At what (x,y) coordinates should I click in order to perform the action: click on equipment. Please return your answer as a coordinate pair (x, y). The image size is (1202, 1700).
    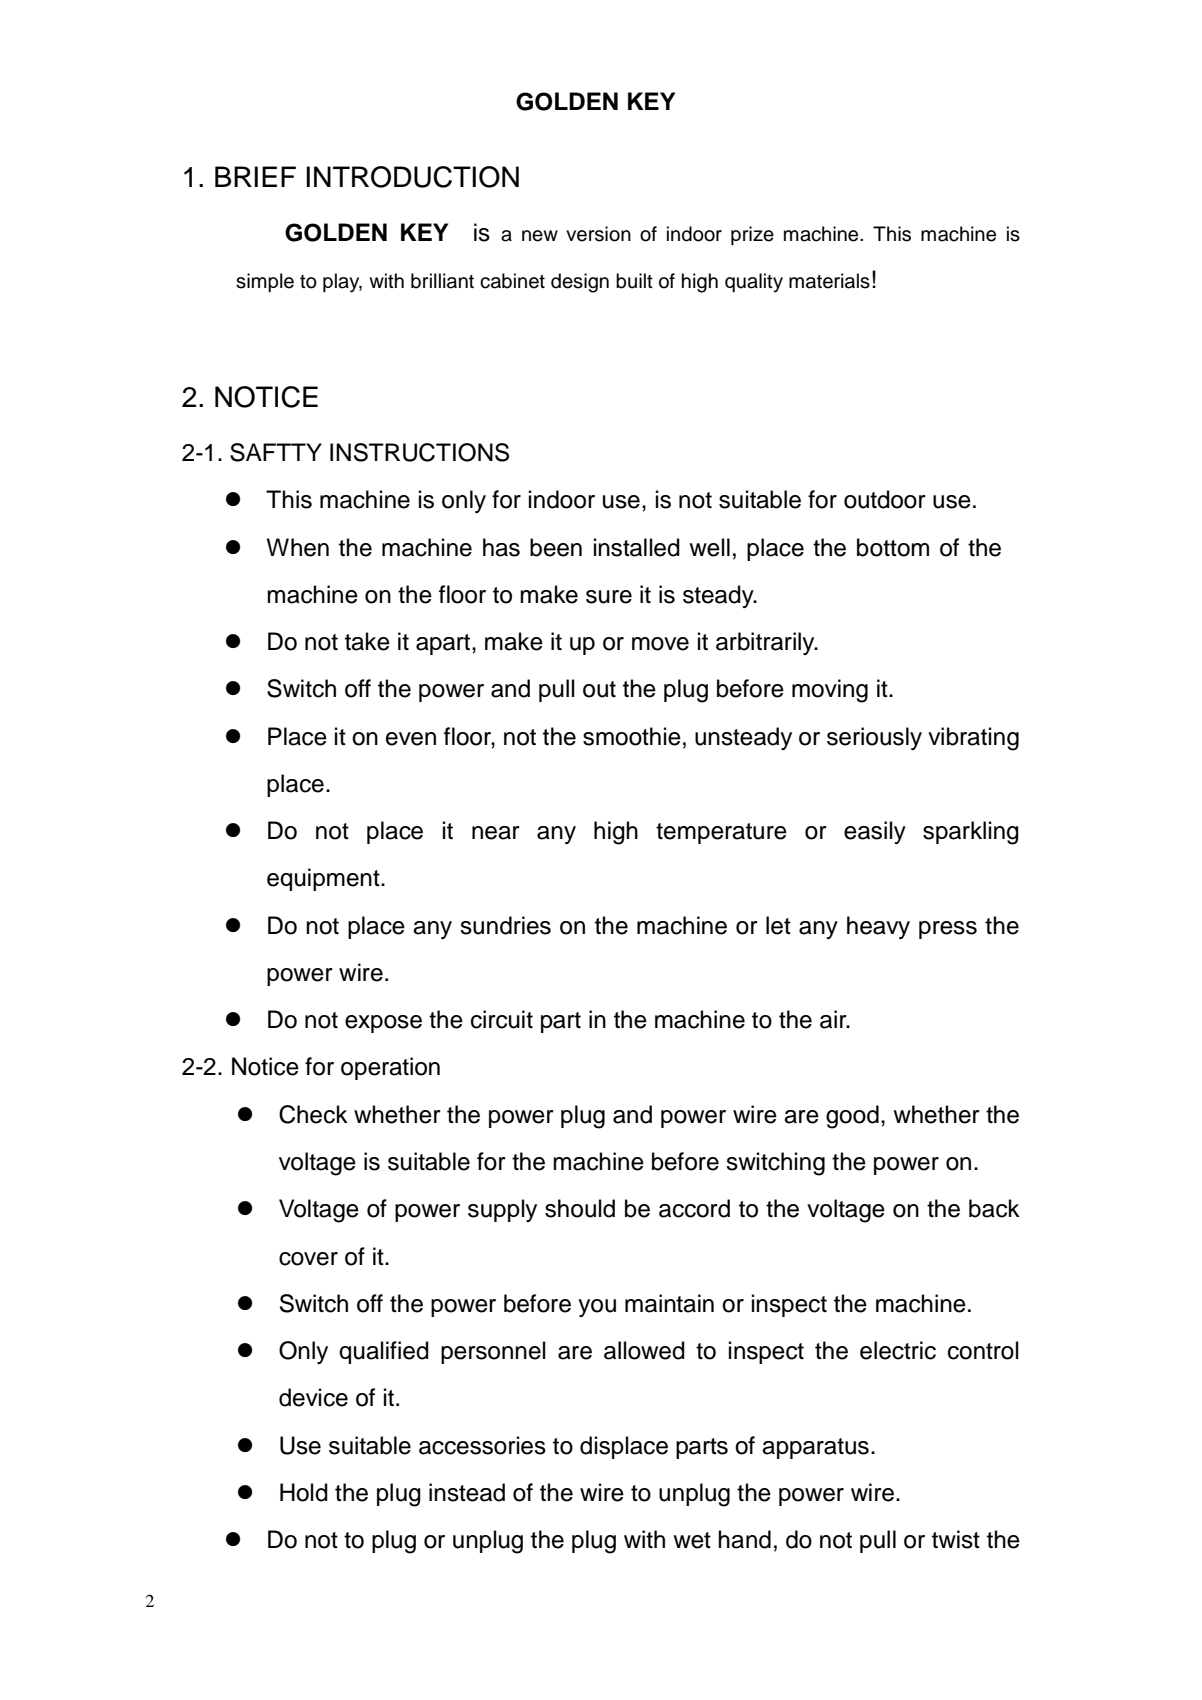
    Looking at the image, I should click on (324, 879).
